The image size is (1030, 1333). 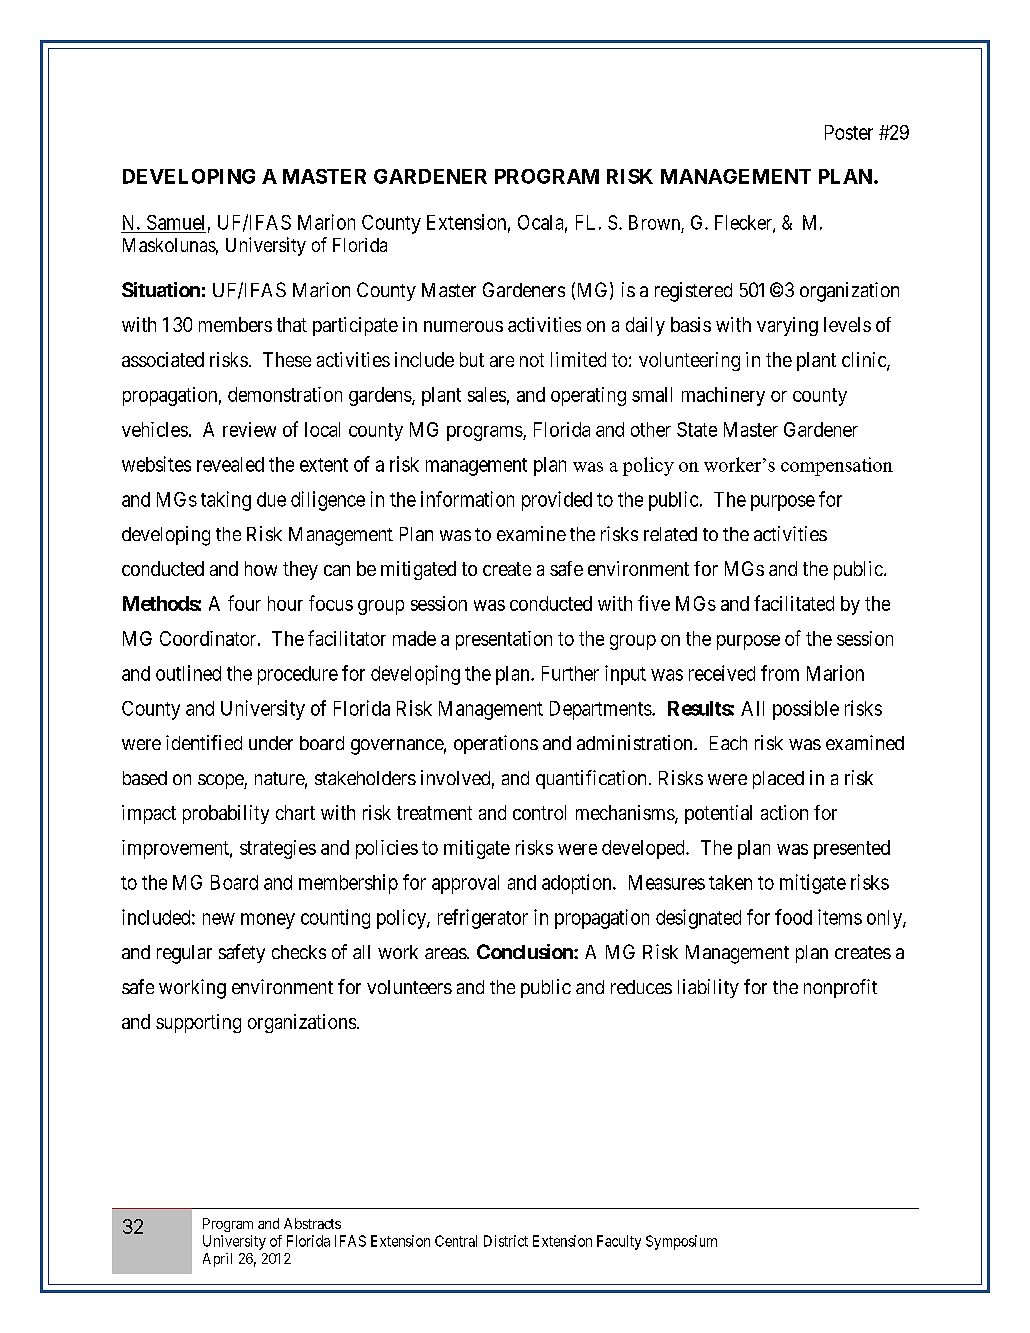 I want to click on compensation, so click(x=837, y=466).
